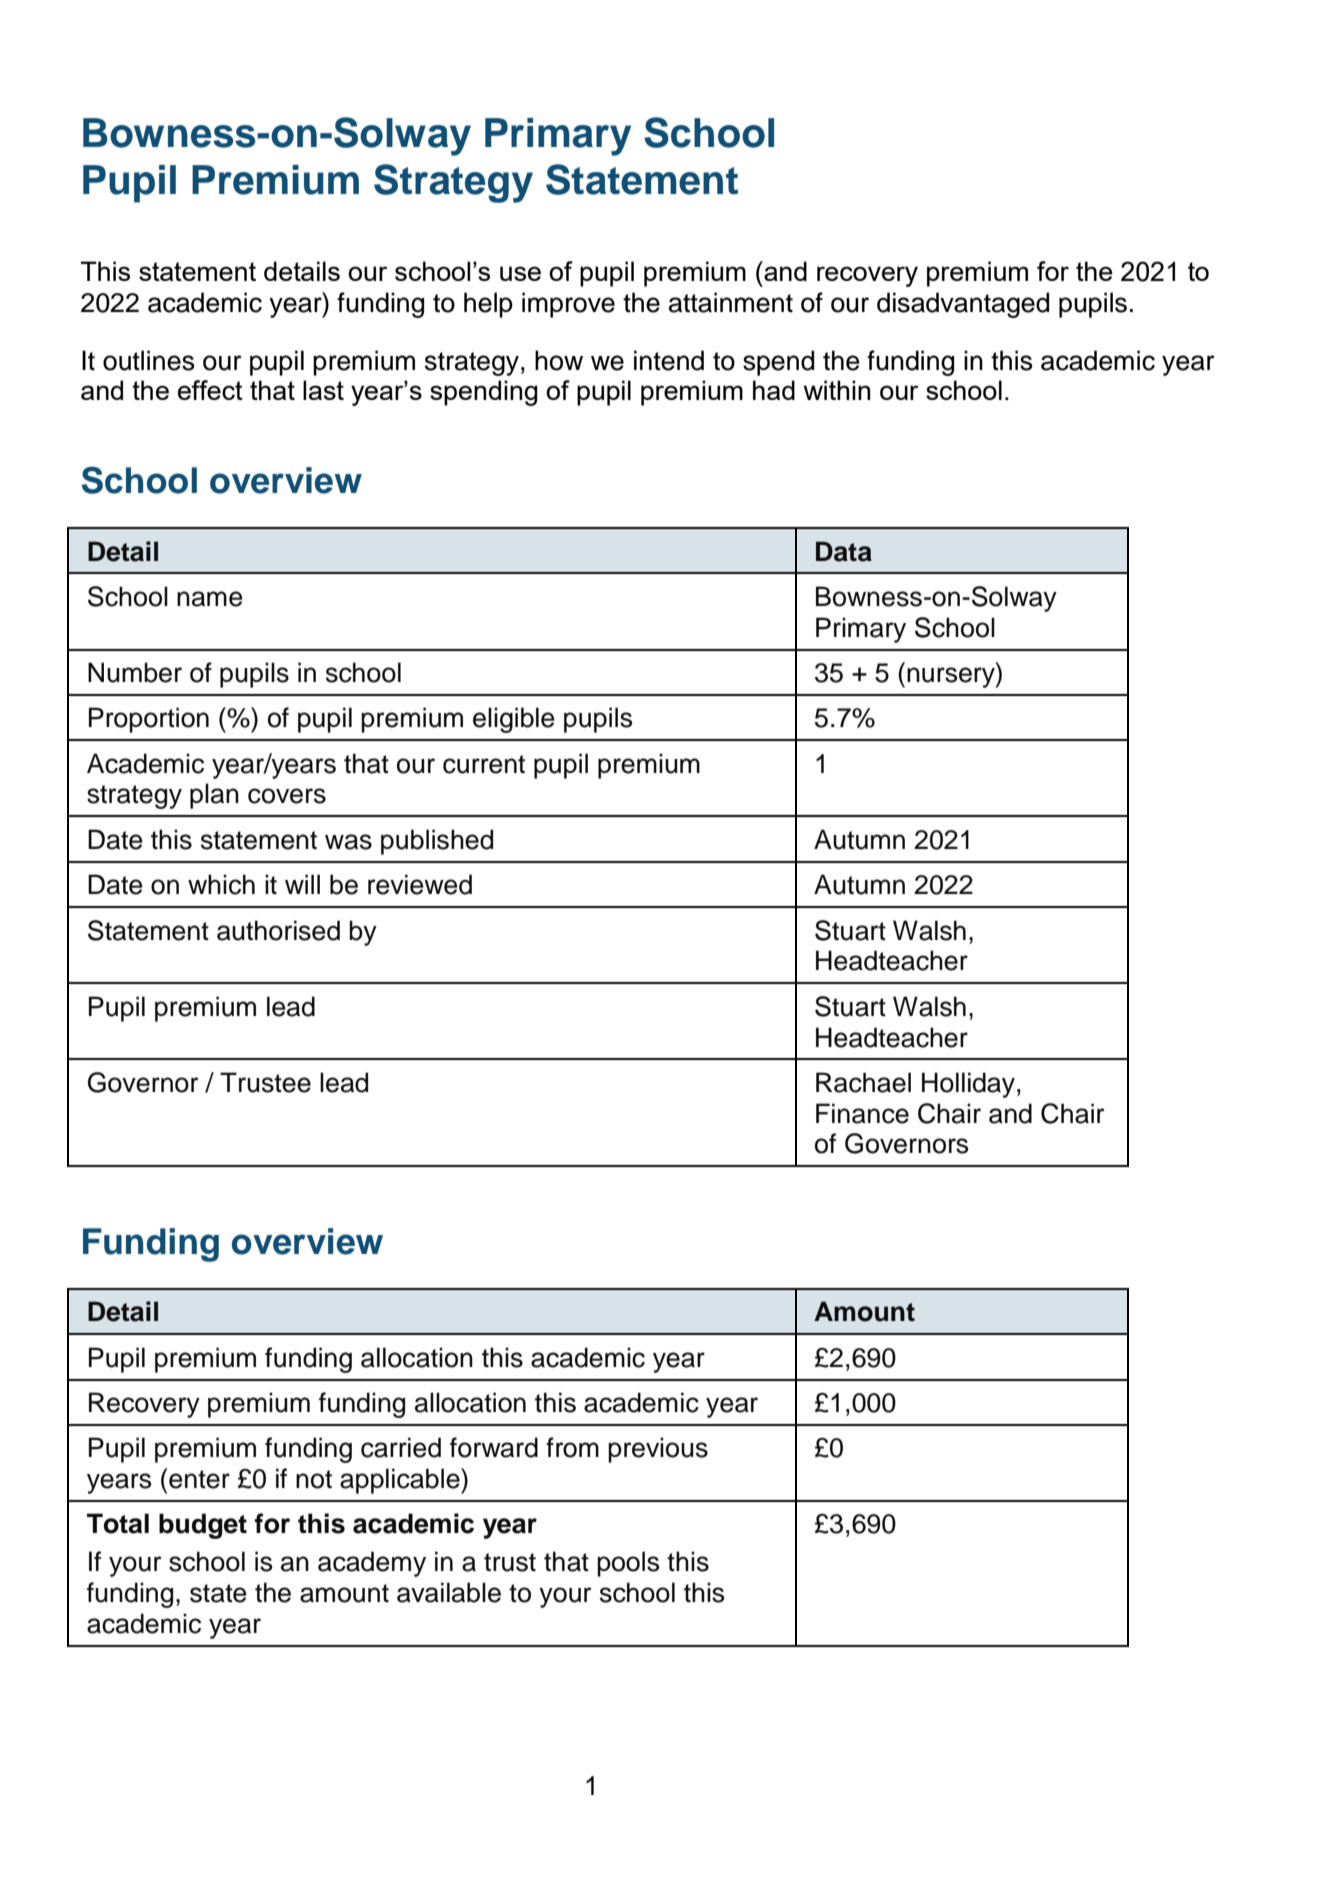  What do you see at coordinates (278, 930) in the document?
I see `authorised` at bounding box center [278, 930].
